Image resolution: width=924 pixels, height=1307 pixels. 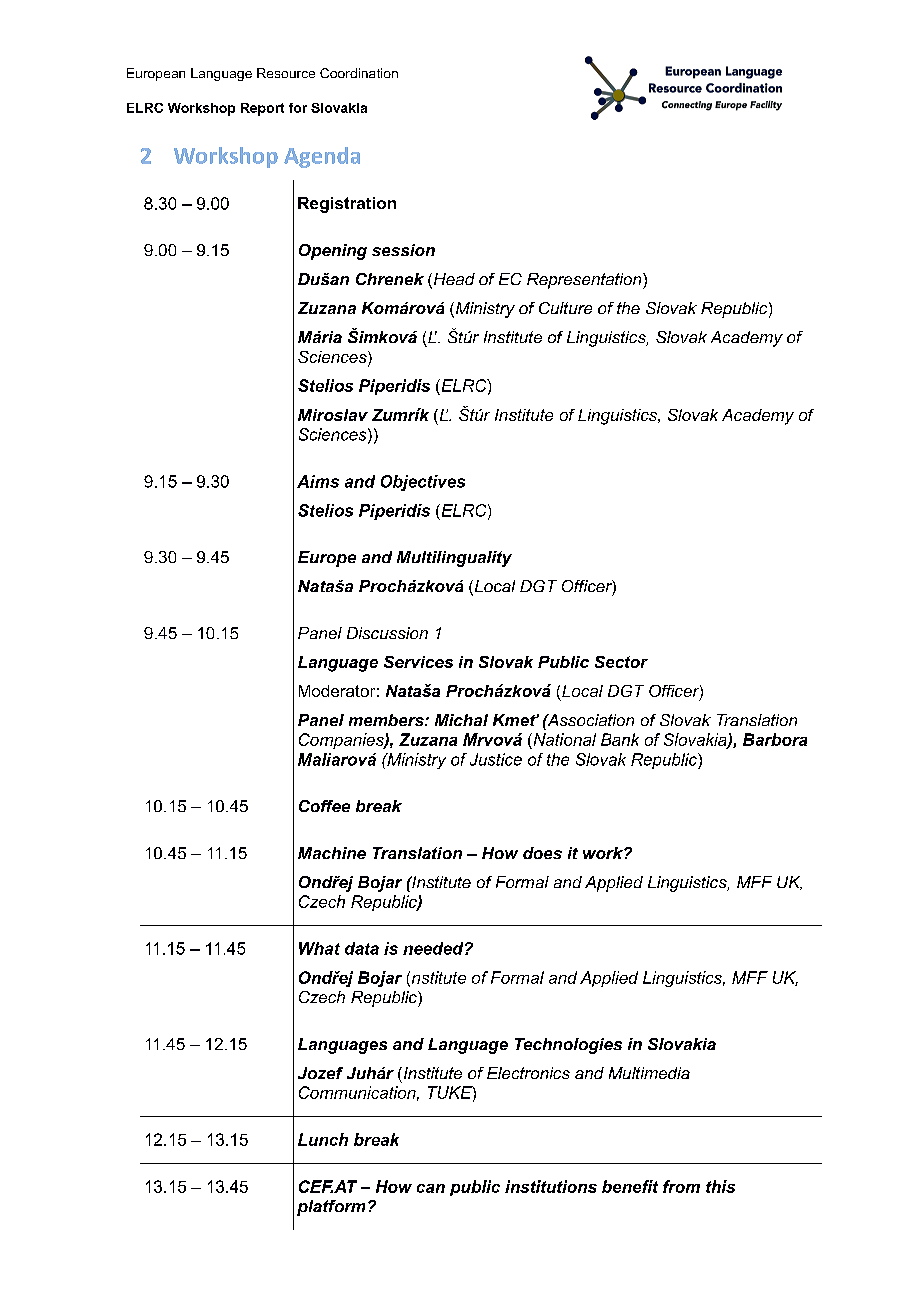 What do you see at coordinates (585, 281) in the page?
I see `Representation` at bounding box center [585, 281].
